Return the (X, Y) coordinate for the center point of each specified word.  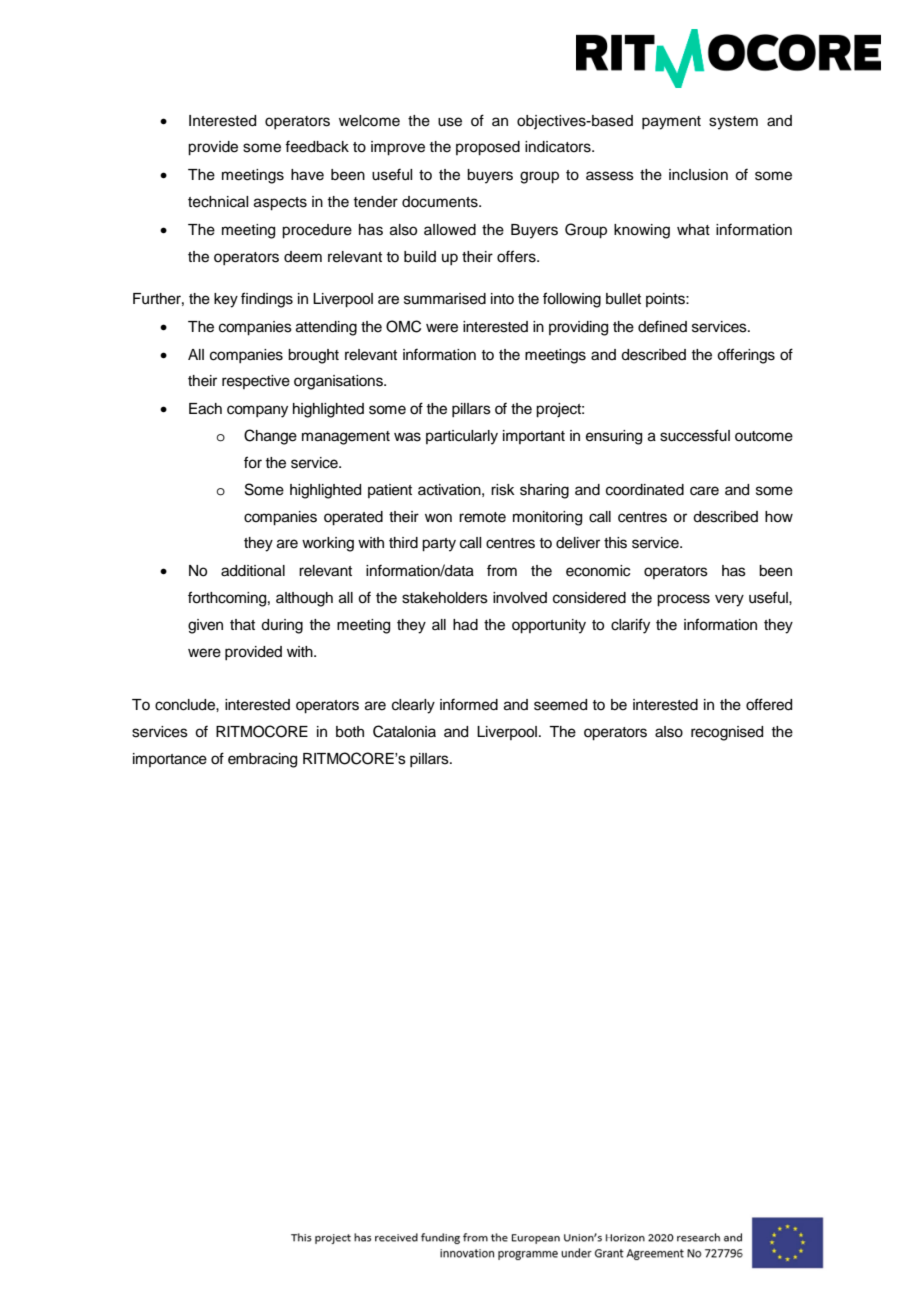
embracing (262, 760)
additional (253, 571)
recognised (727, 733)
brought (313, 356)
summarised (445, 299)
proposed (488, 148)
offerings (746, 356)
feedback (317, 146)
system (733, 123)
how (779, 517)
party (439, 545)
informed (469, 704)
